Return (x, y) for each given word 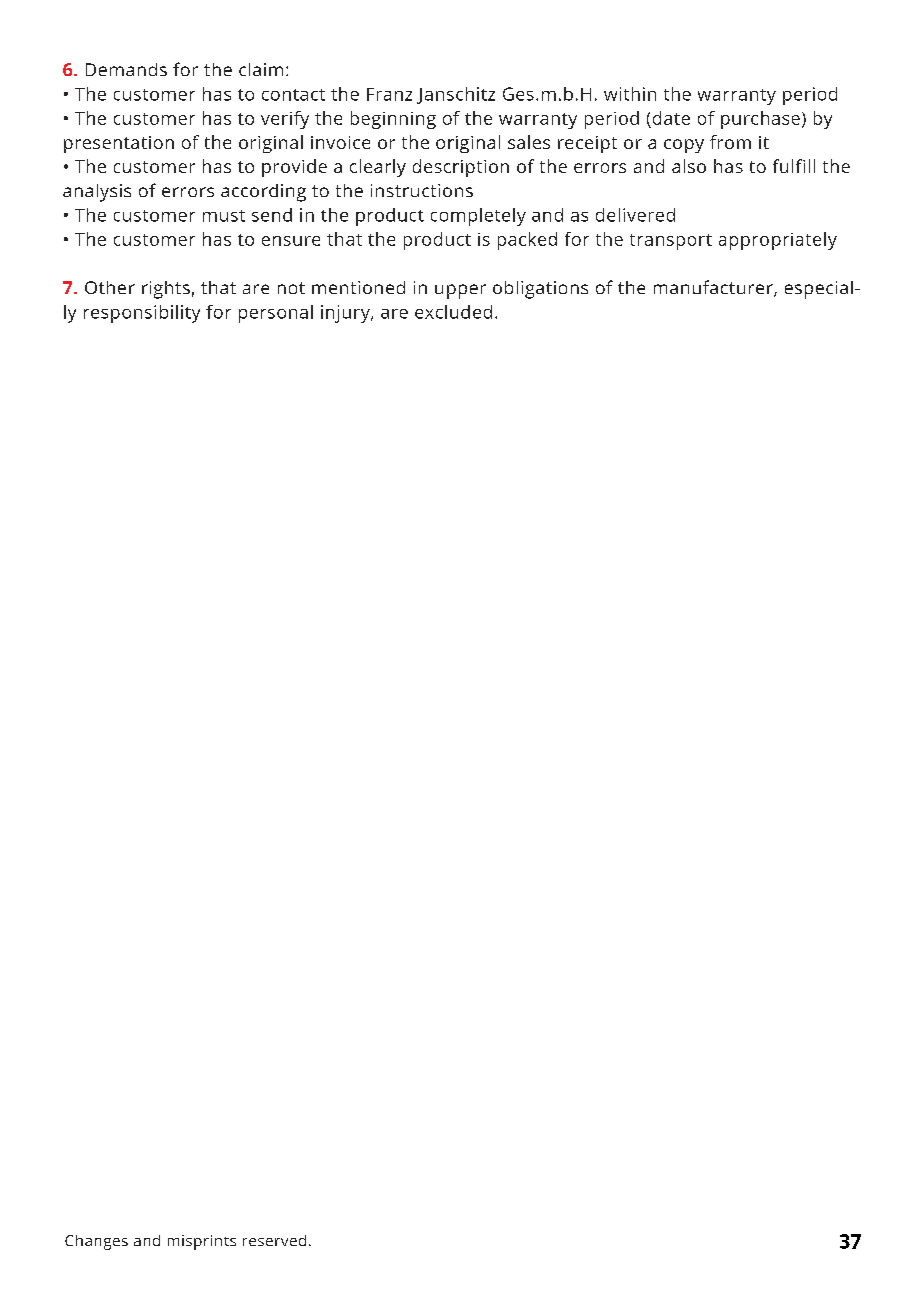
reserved (274, 1240)
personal (276, 314)
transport (671, 242)
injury (346, 314)
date (671, 118)
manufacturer (714, 288)
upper (460, 291)
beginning (393, 120)
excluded (453, 312)
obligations (540, 290)
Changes (96, 1242)
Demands (126, 69)
